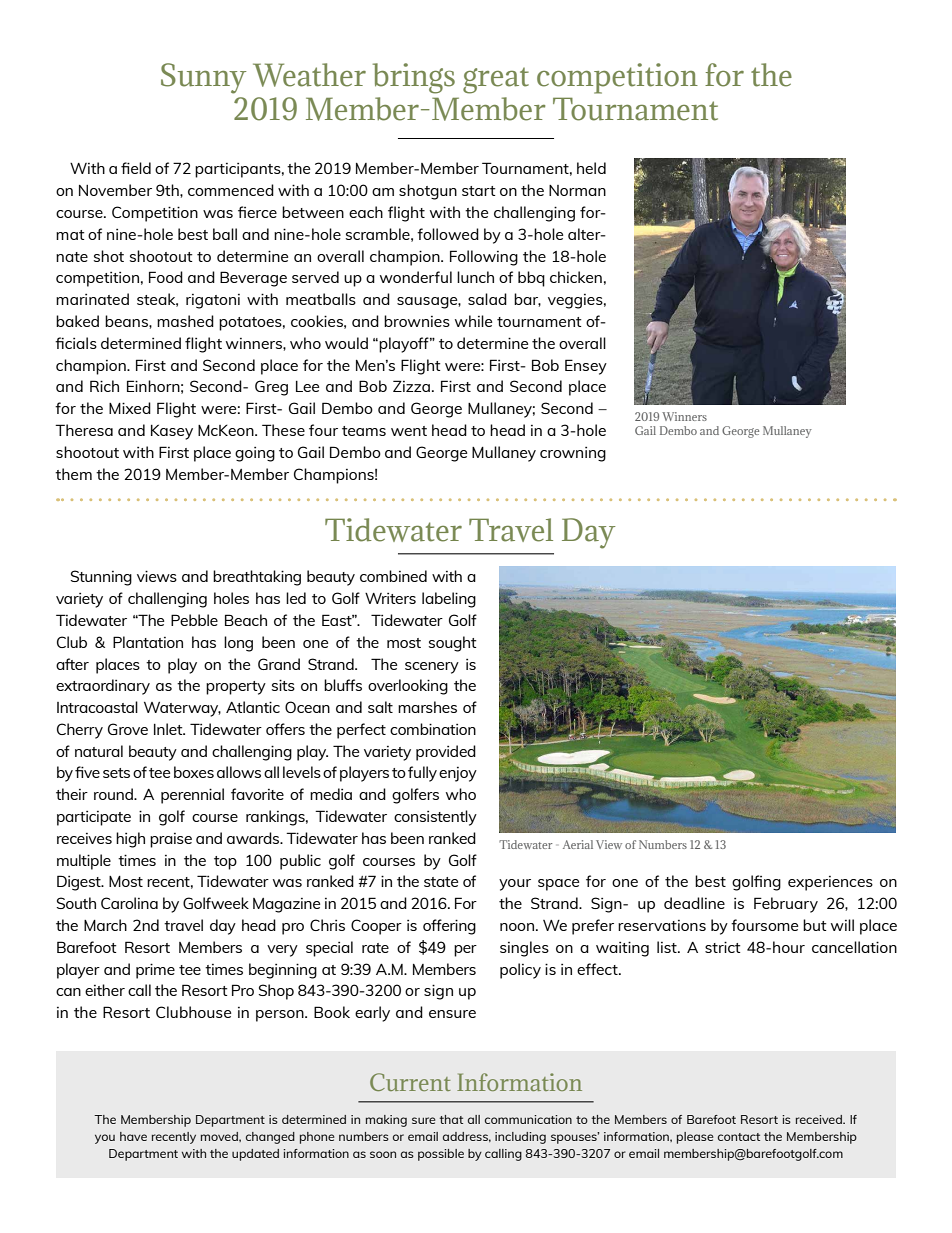 The height and width of the page is (1233, 952). What do you see at coordinates (451, 1119) in the page?
I see `that` at bounding box center [451, 1119].
